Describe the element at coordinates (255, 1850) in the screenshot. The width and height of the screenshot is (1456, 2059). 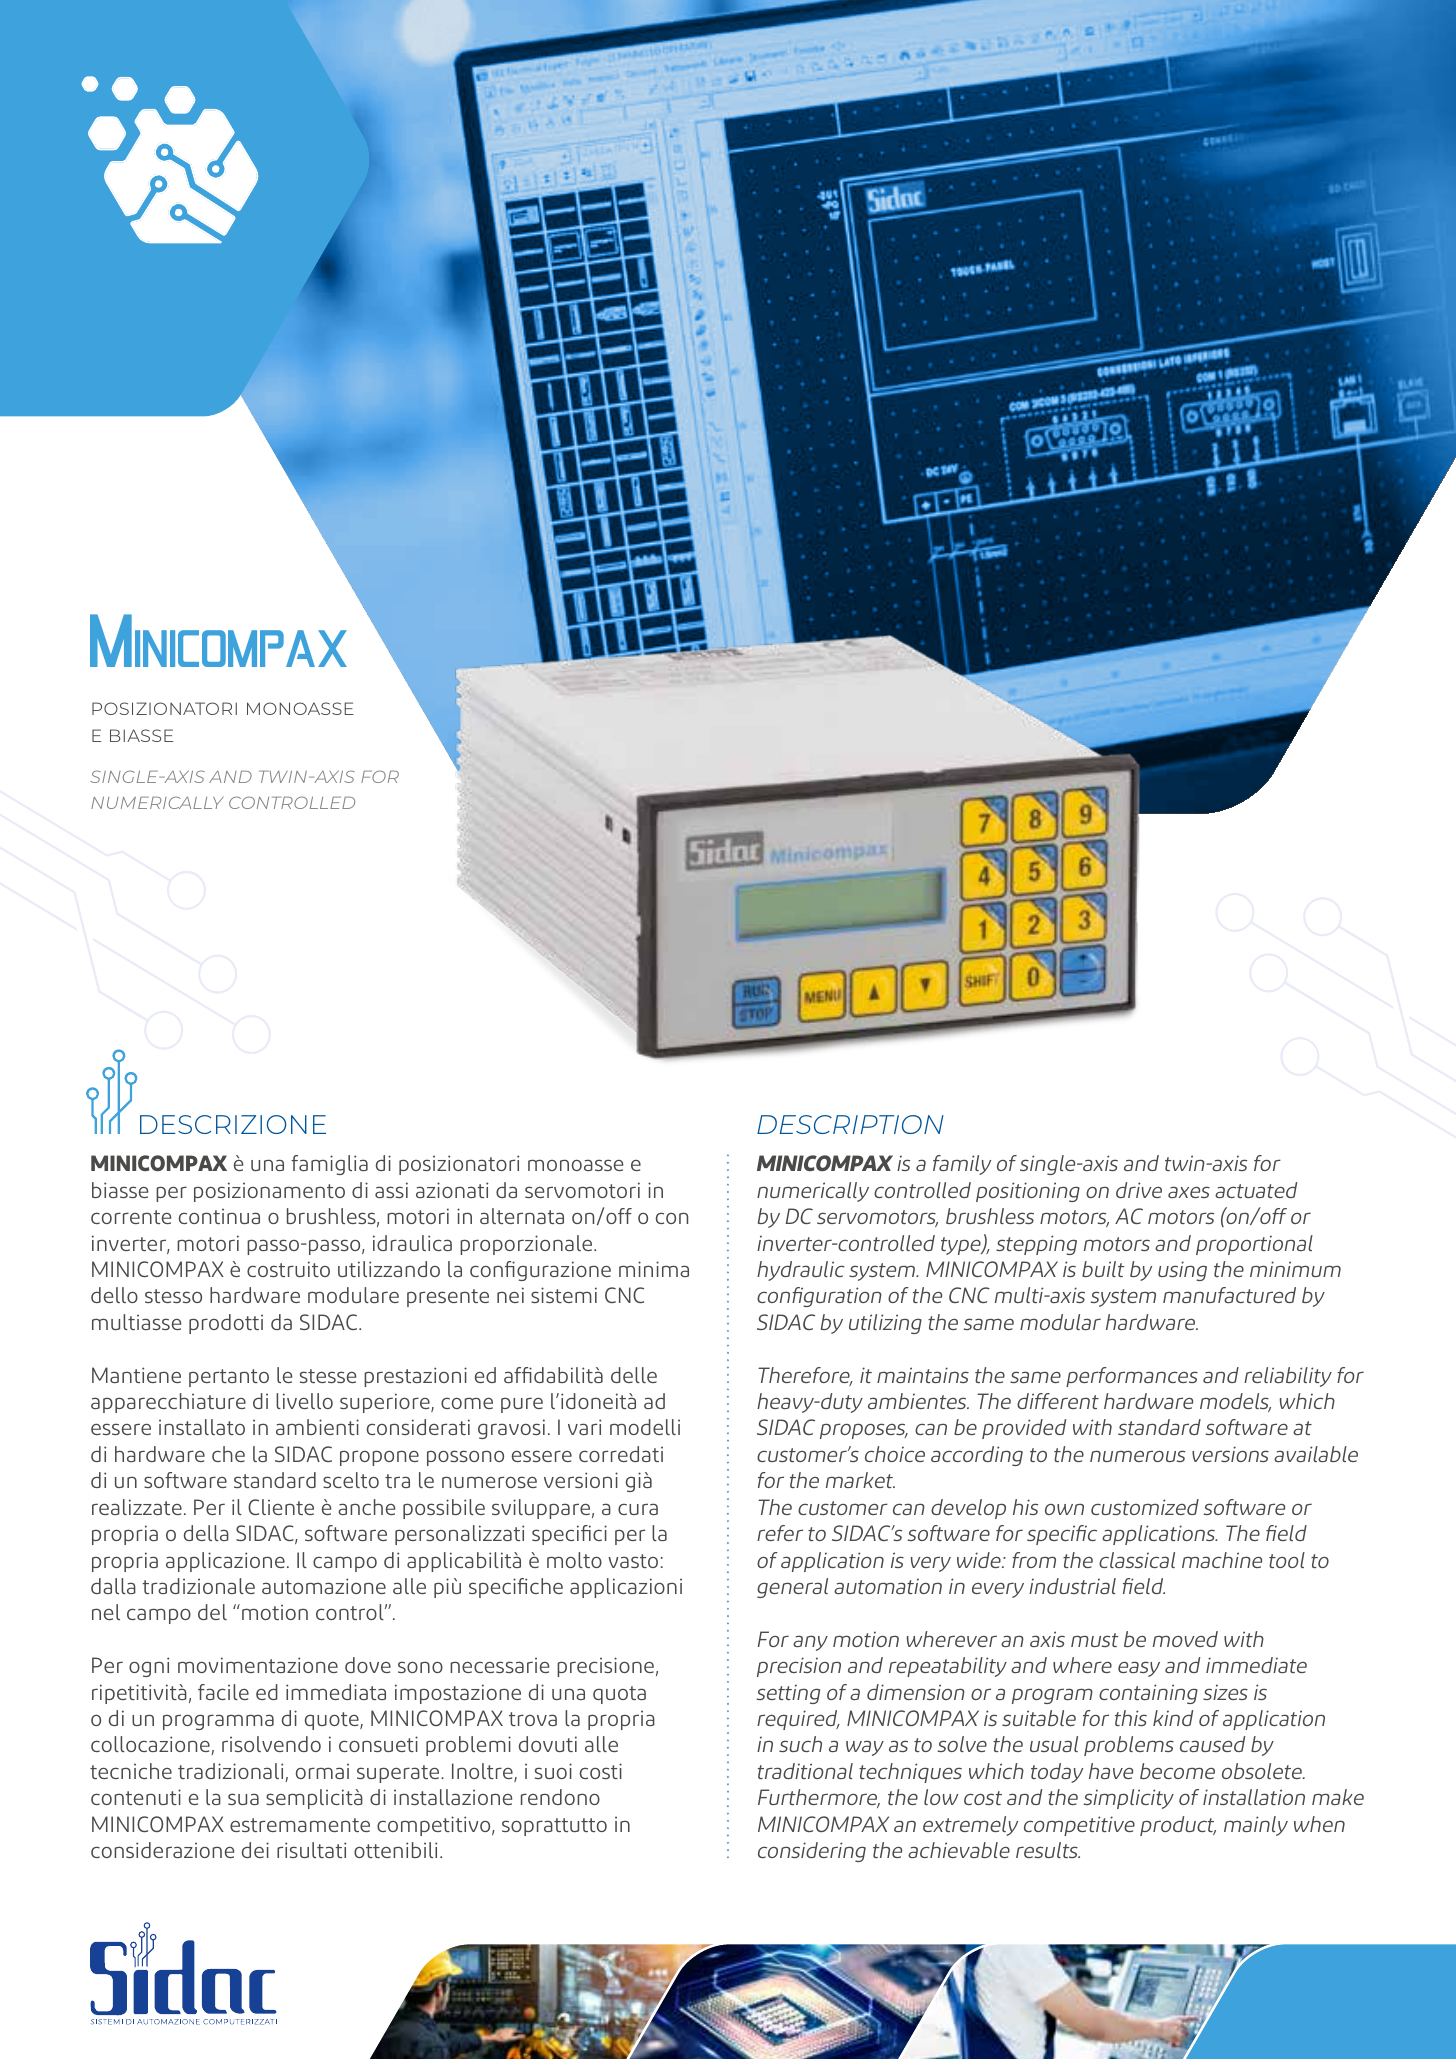
I see `dei` at that location.
